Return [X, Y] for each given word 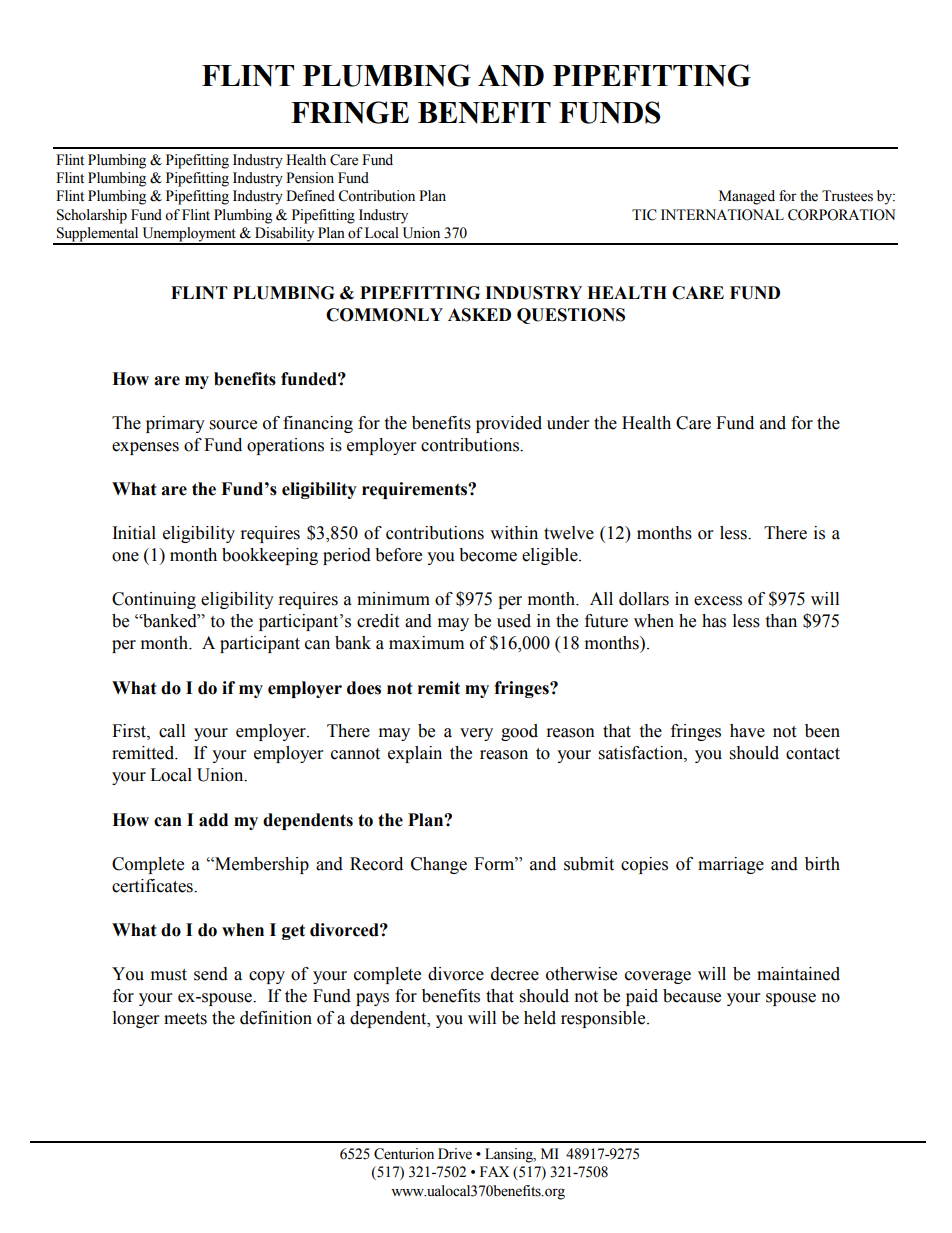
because [692, 996]
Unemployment [189, 235]
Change [439, 865]
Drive [455, 1154]
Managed [747, 197]
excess [718, 601]
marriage [731, 865]
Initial [134, 533]
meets [185, 1019]
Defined [310, 196]
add [213, 820]
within [514, 533]
